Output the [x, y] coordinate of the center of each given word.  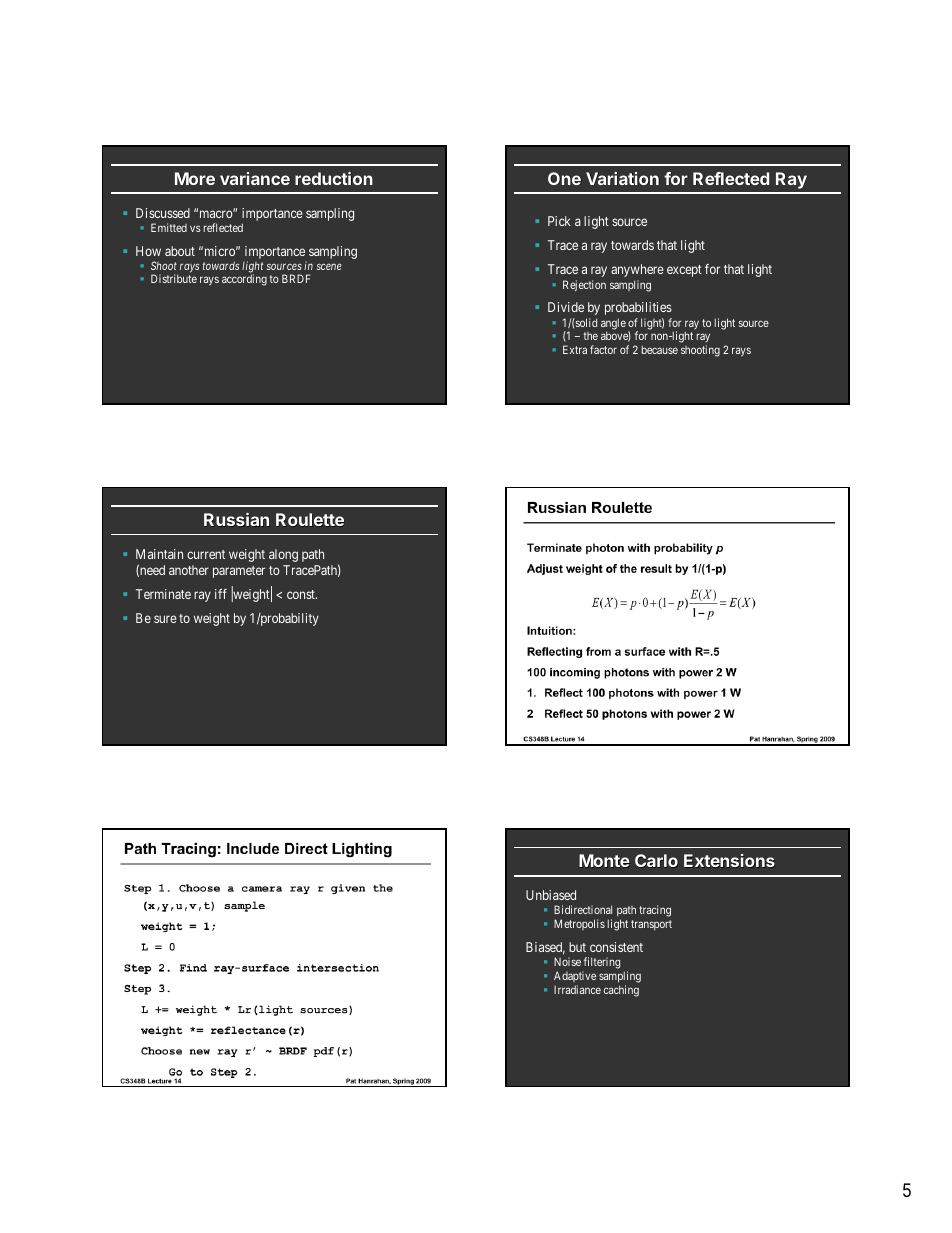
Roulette [310, 520]
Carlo [656, 861]
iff [221, 594]
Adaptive [575, 976]
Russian [236, 520]
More [195, 178]
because [660, 350]
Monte [604, 861]
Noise [567, 961]
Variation [622, 178]
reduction [334, 178]
